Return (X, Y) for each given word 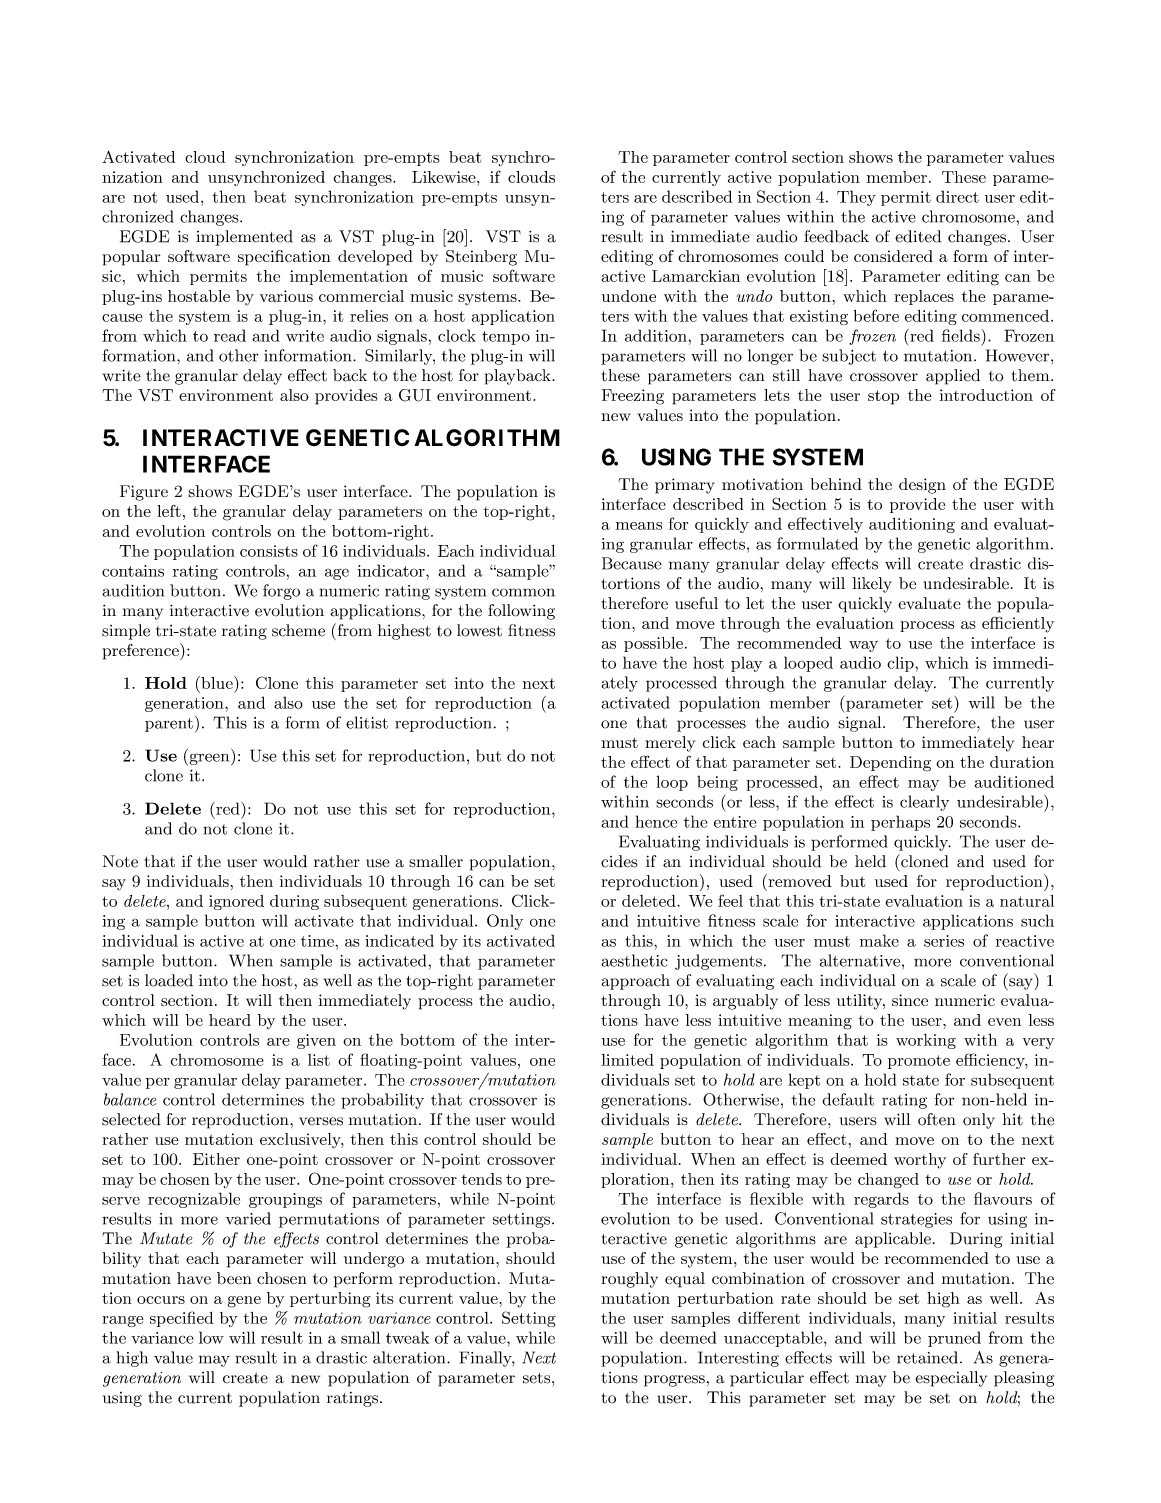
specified (181, 1319)
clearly (924, 803)
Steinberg (481, 258)
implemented (244, 238)
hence (656, 821)
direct (957, 196)
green (209, 759)
